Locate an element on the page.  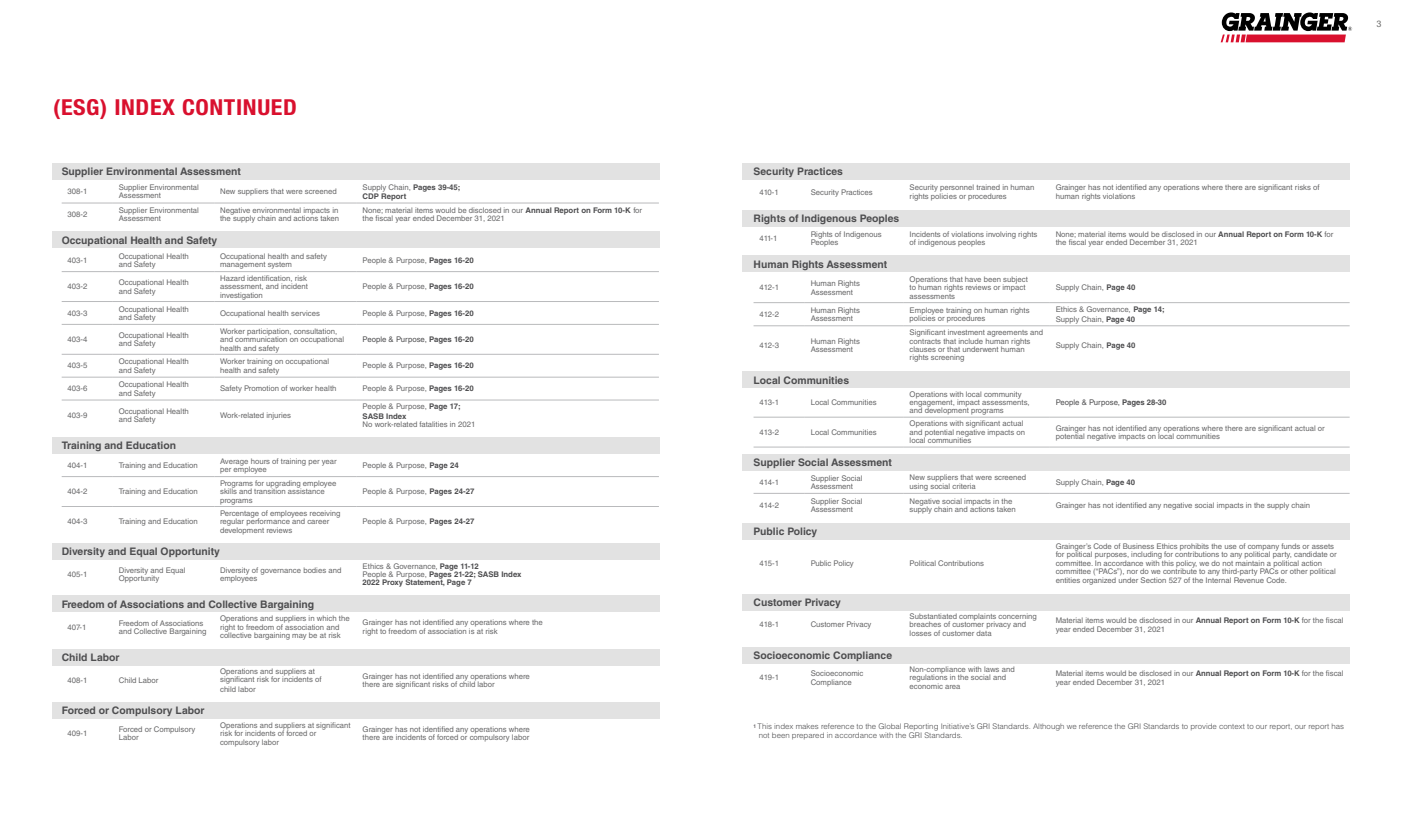
bodies is located at coordinates (315, 570).
